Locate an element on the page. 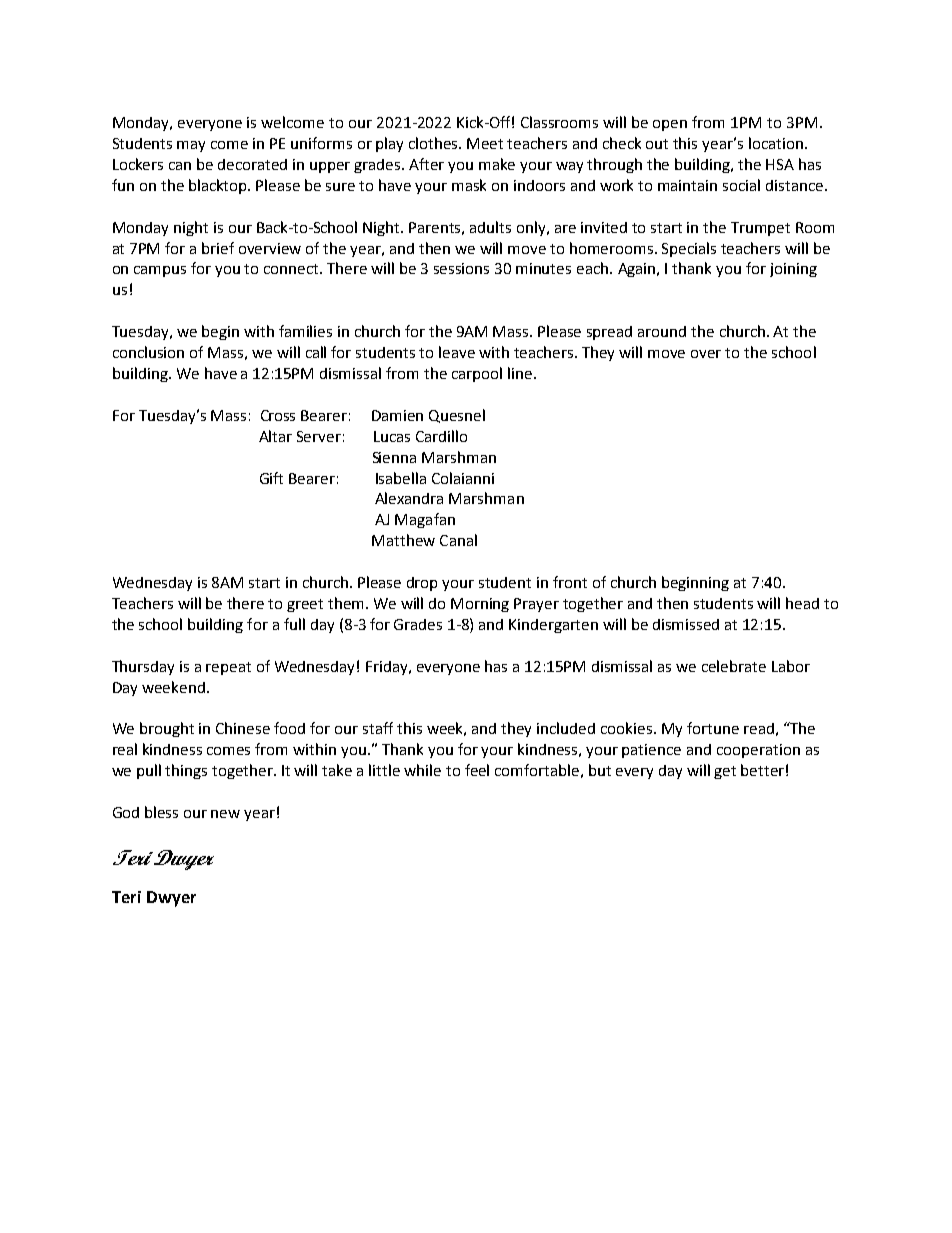  location is located at coordinates (777, 143).
